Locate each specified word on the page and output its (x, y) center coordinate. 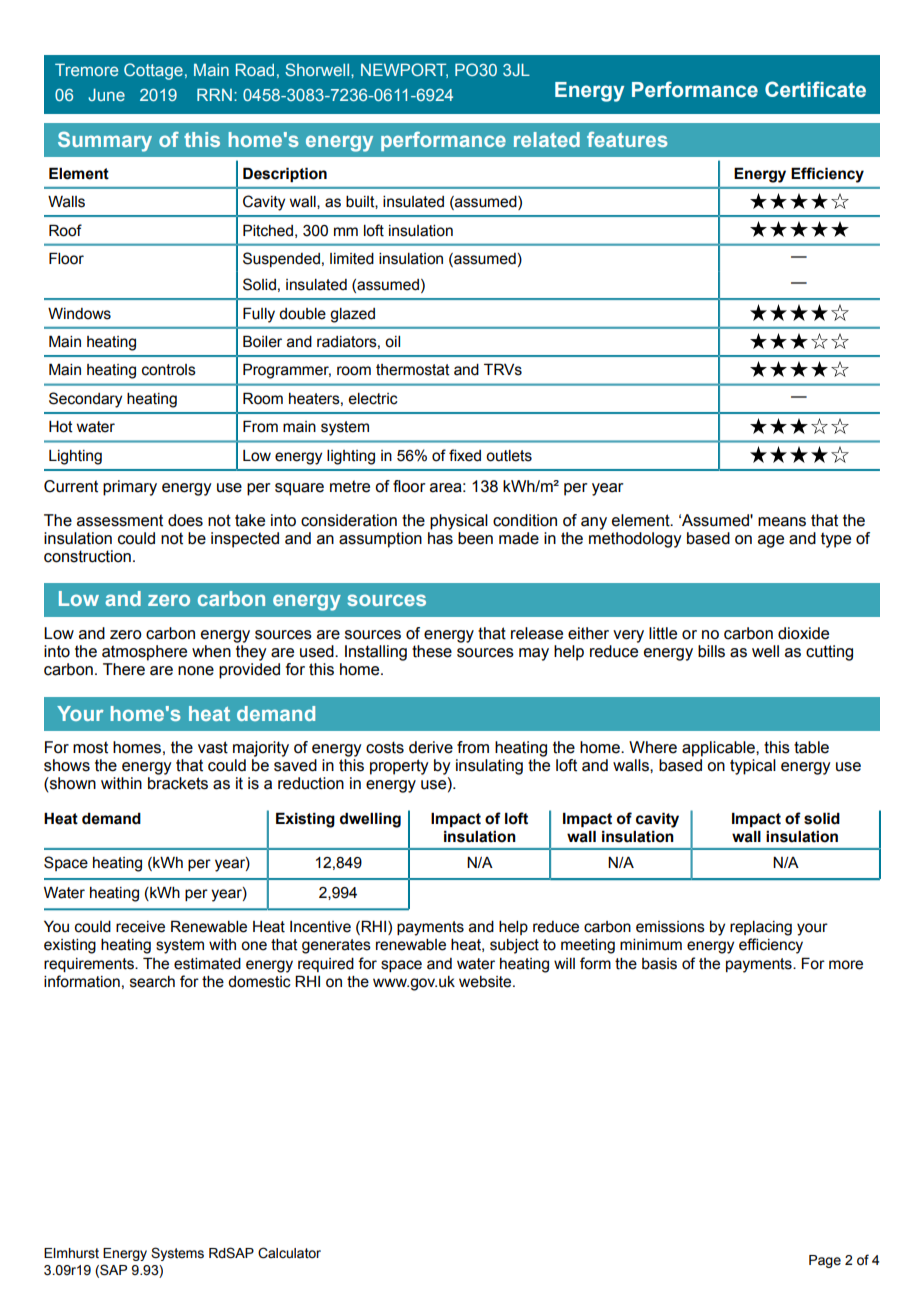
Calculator (289, 1253)
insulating (489, 767)
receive (140, 927)
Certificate (815, 89)
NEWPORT (404, 70)
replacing (761, 928)
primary (130, 488)
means (782, 522)
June (106, 94)
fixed (465, 455)
